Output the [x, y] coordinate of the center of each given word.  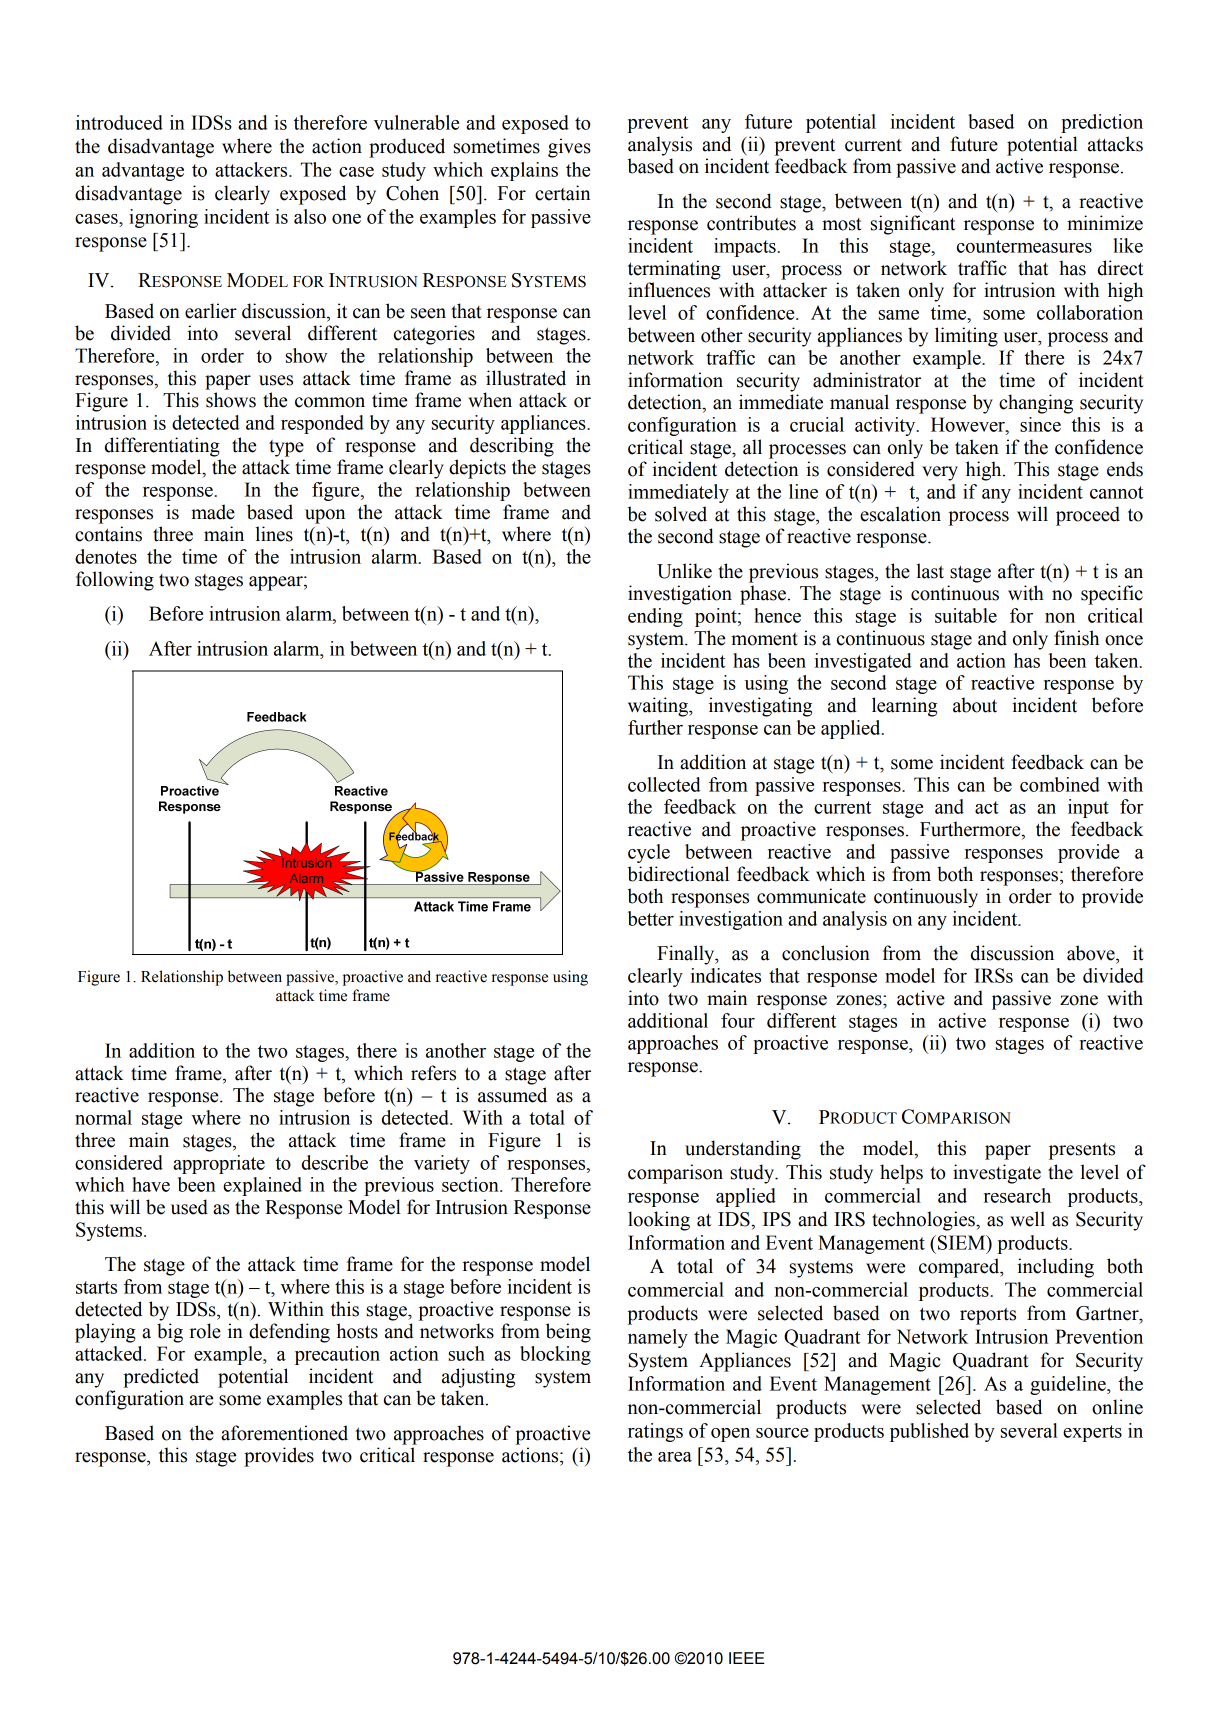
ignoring [163, 218]
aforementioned [284, 1433]
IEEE [747, 1658]
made [213, 512]
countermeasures [1024, 246]
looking [659, 1221]
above [1092, 953]
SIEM [963, 1242]
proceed [1088, 516]
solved [681, 514]
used [189, 1207]
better [651, 918]
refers [433, 1073]
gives [569, 148]
